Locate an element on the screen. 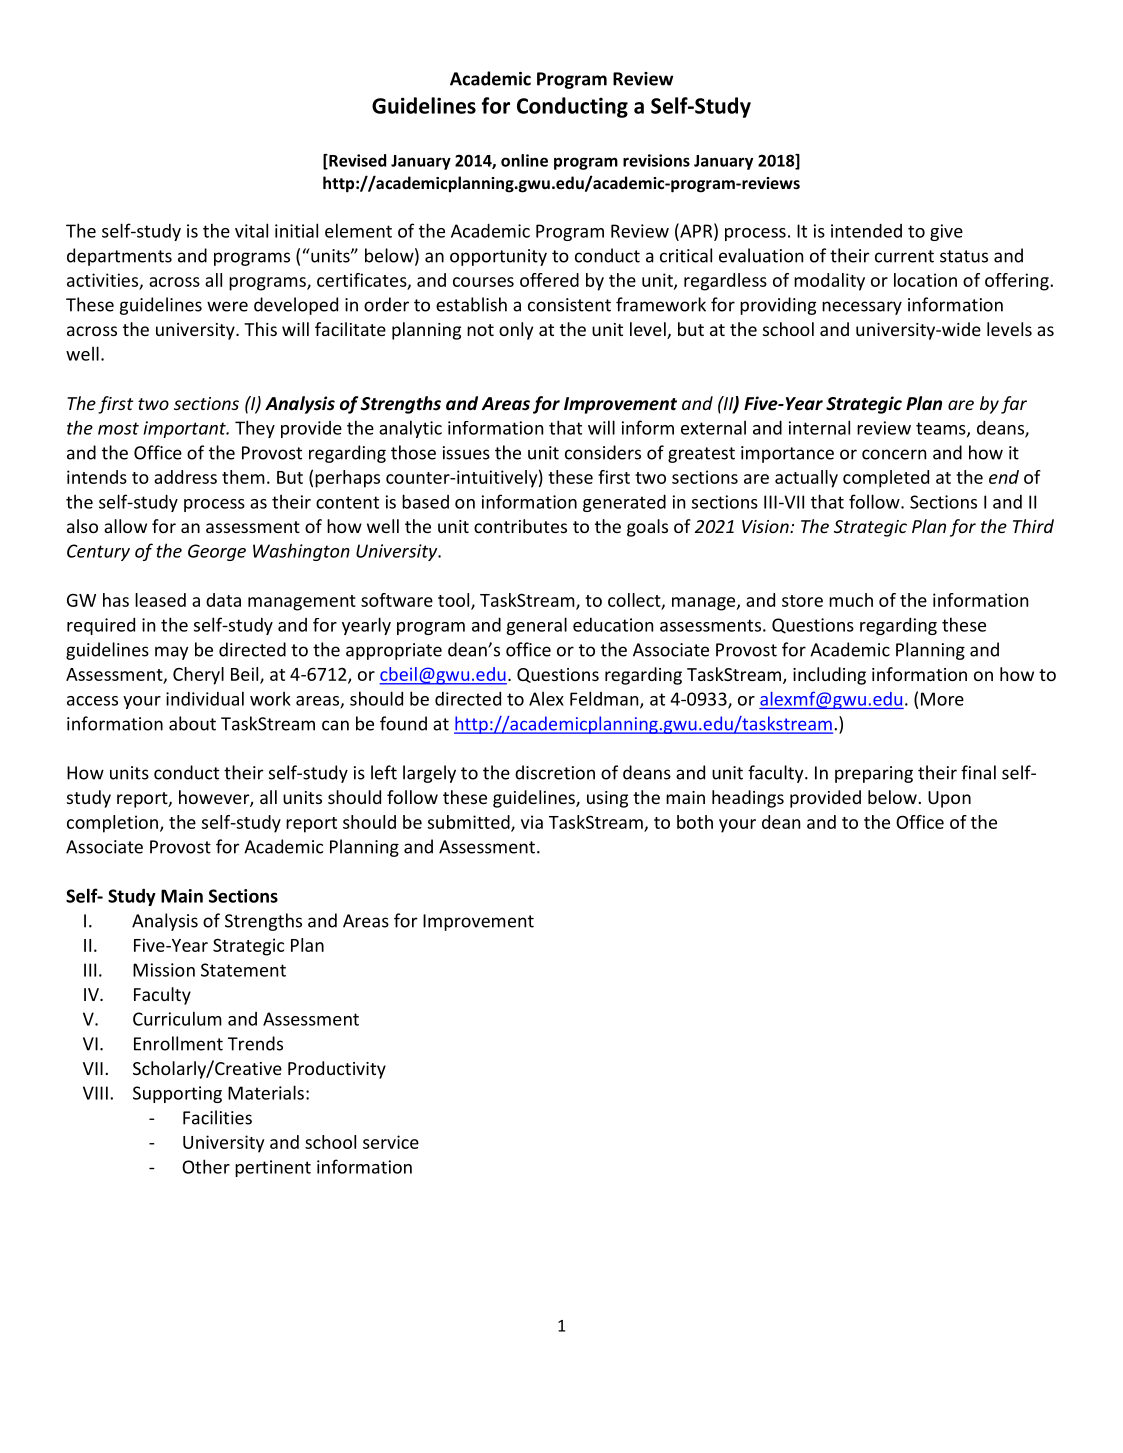 Image resolution: width=1123 pixels, height=1453 pixels. Upon is located at coordinates (949, 799).
